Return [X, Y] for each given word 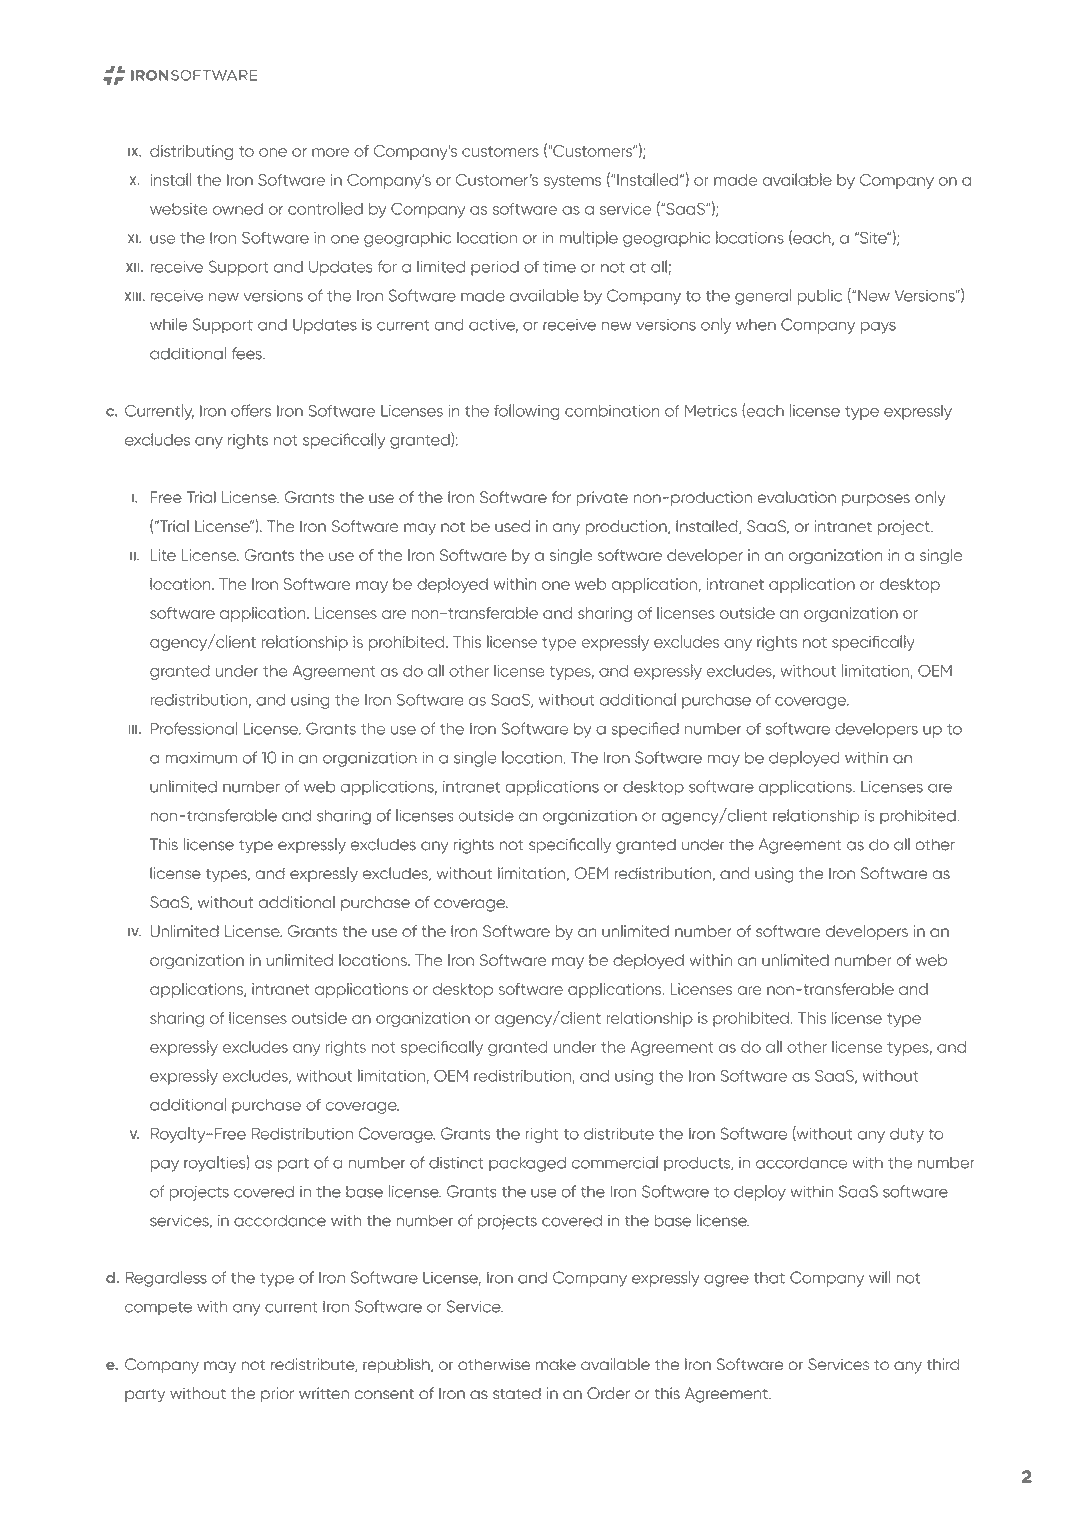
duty [907, 1135]
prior [277, 1394]
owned [238, 209]
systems [573, 182]
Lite [163, 555]
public [819, 297]
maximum [201, 758]
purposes [876, 500]
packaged [527, 1164]
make [556, 1364]
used [512, 526]
